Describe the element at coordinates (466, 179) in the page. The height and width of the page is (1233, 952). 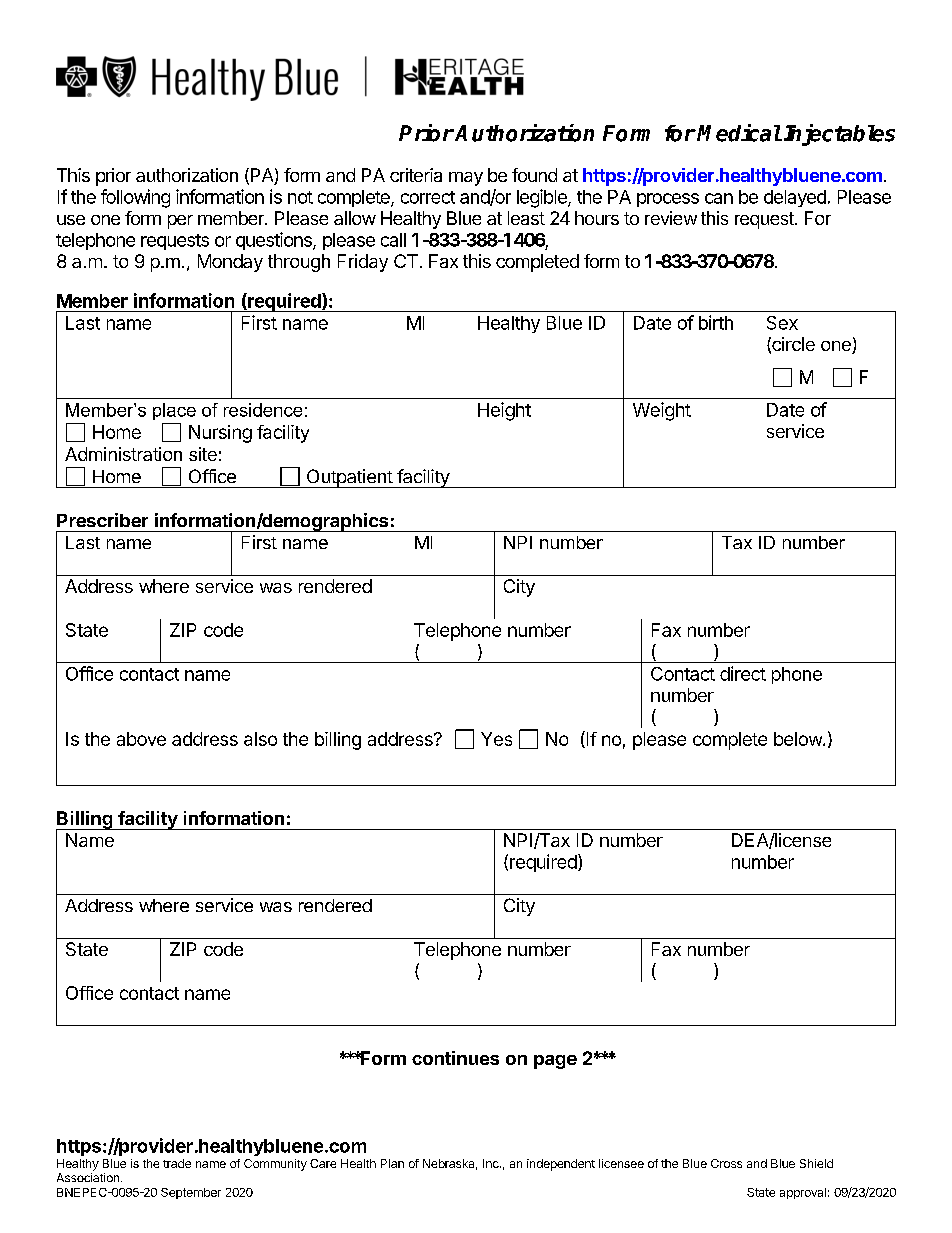
I see `may` at that location.
